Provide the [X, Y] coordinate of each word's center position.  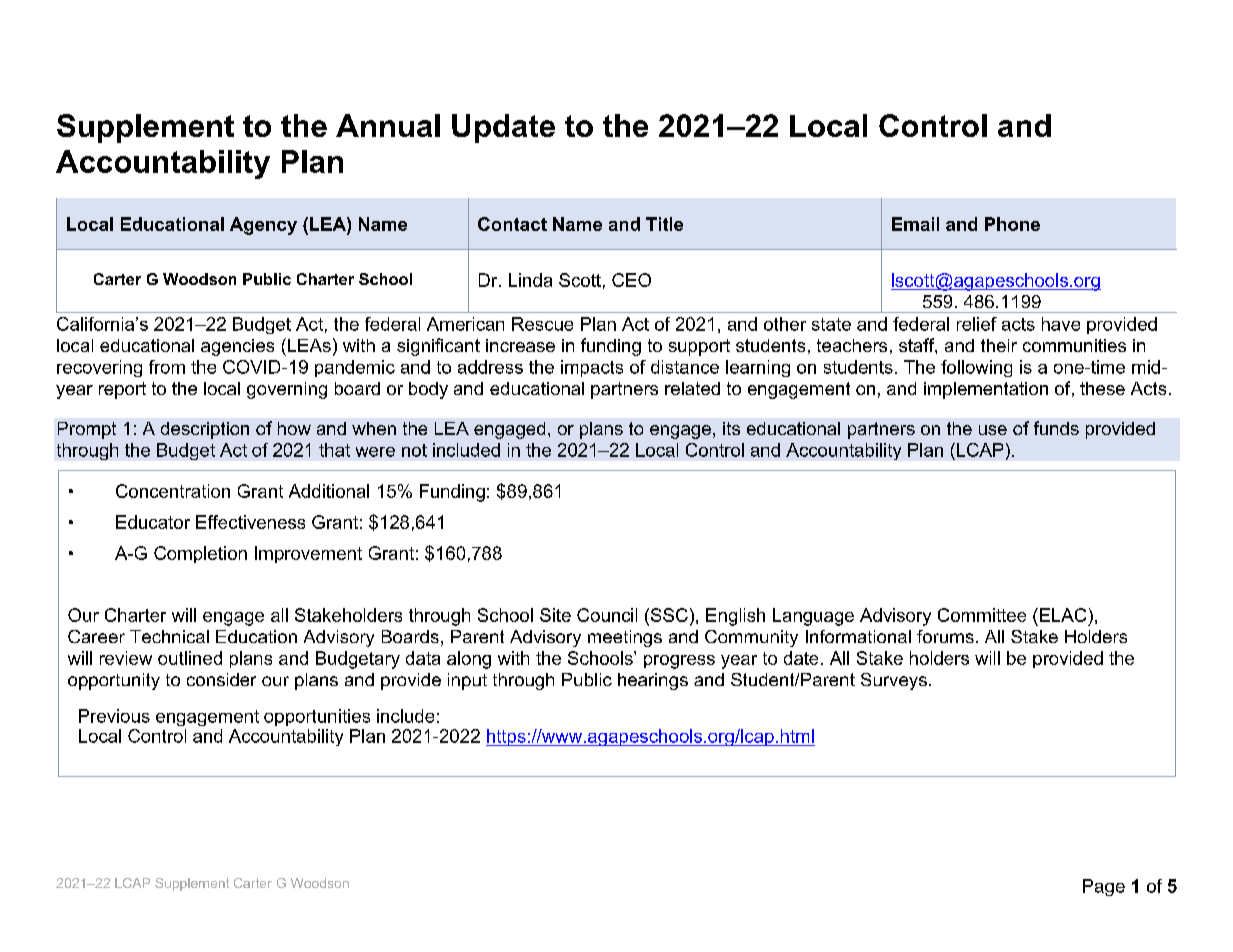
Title [664, 224]
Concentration [173, 491]
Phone [1012, 224]
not [414, 450]
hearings [653, 681]
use [993, 430]
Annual [388, 125]
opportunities [317, 717]
